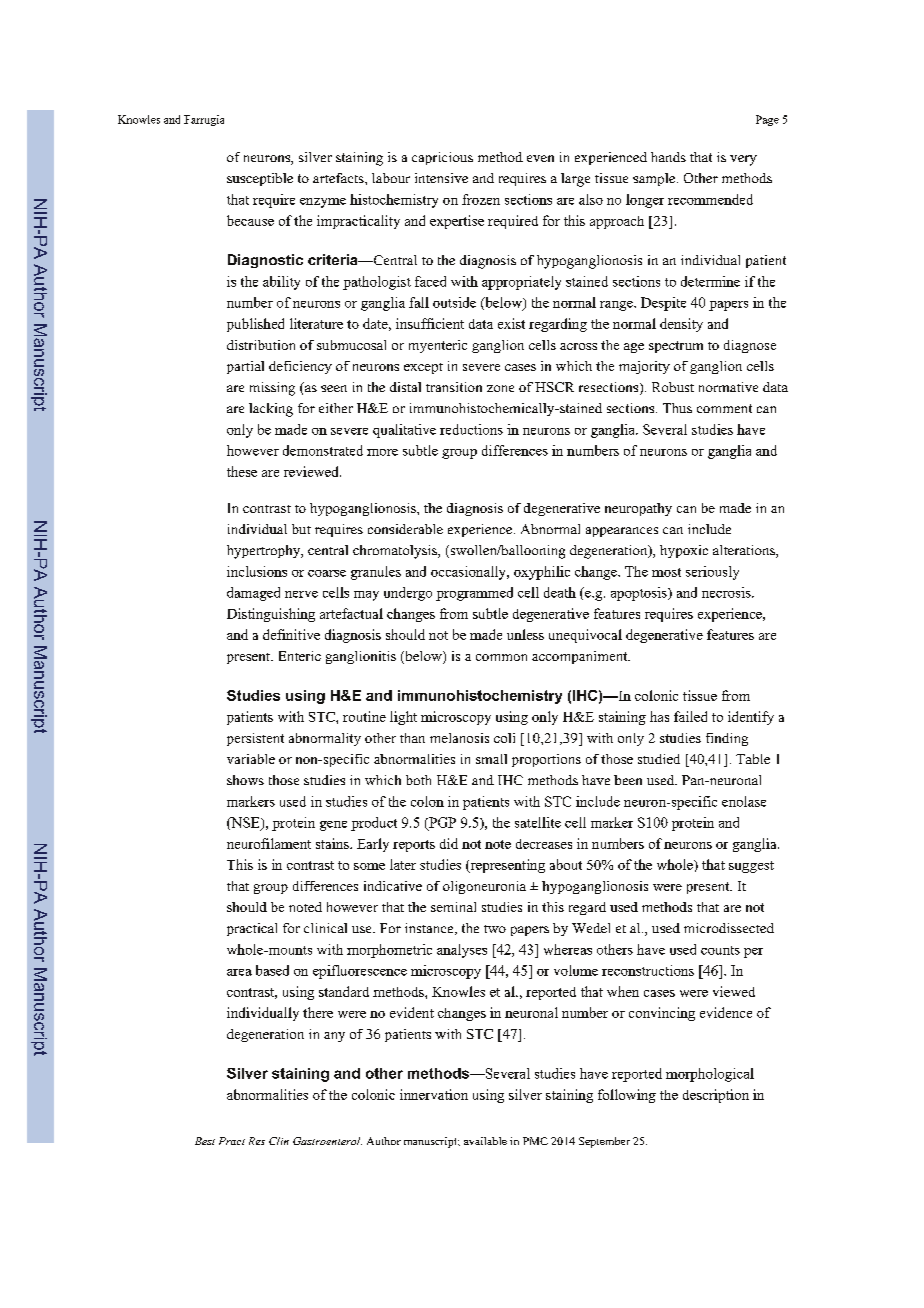 Image resolution: width=924 pixels, height=1308 pixels. What do you see at coordinates (501, 657) in the image?
I see `common` at bounding box center [501, 657].
